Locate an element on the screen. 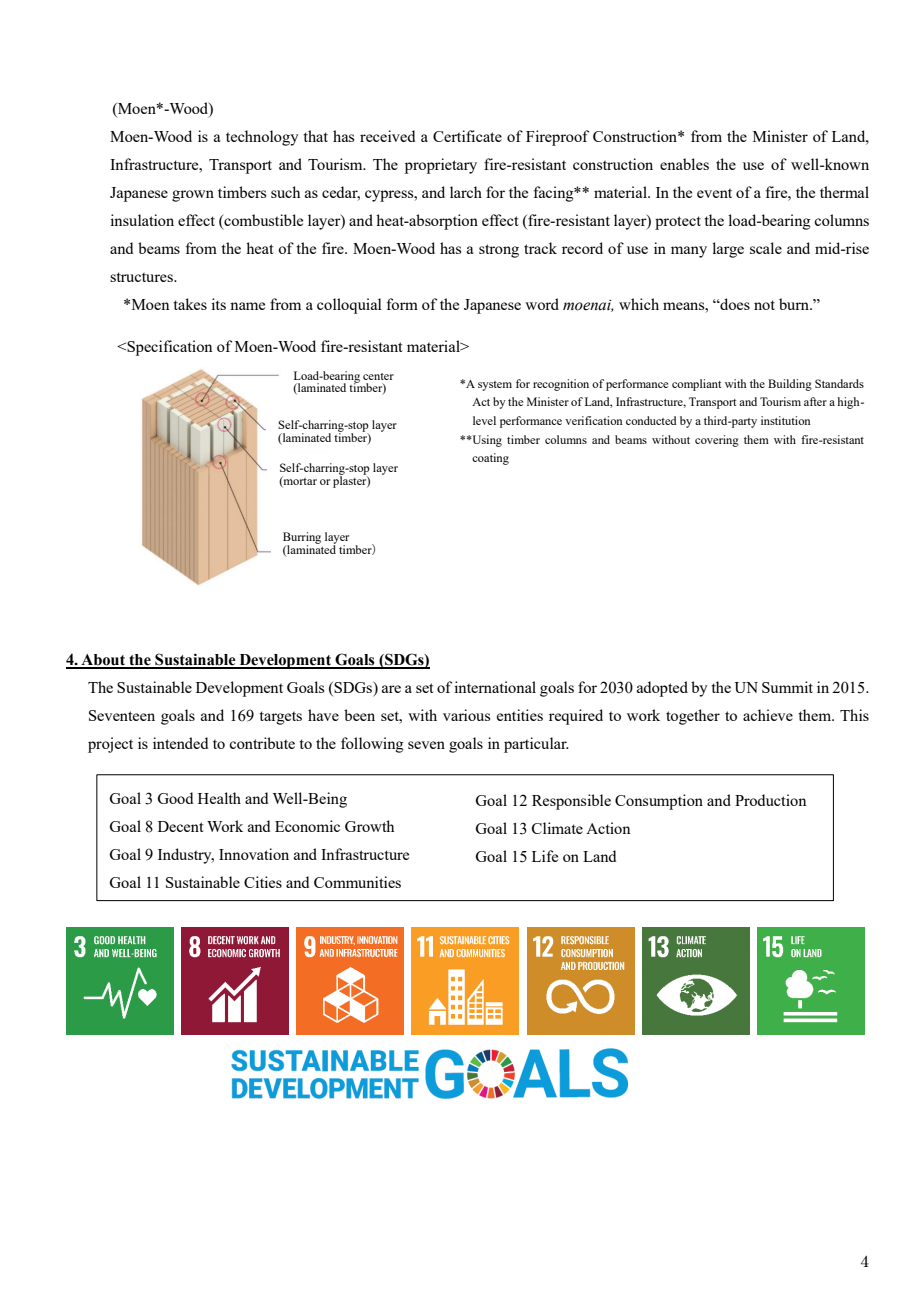  international is located at coordinates (495, 687).
